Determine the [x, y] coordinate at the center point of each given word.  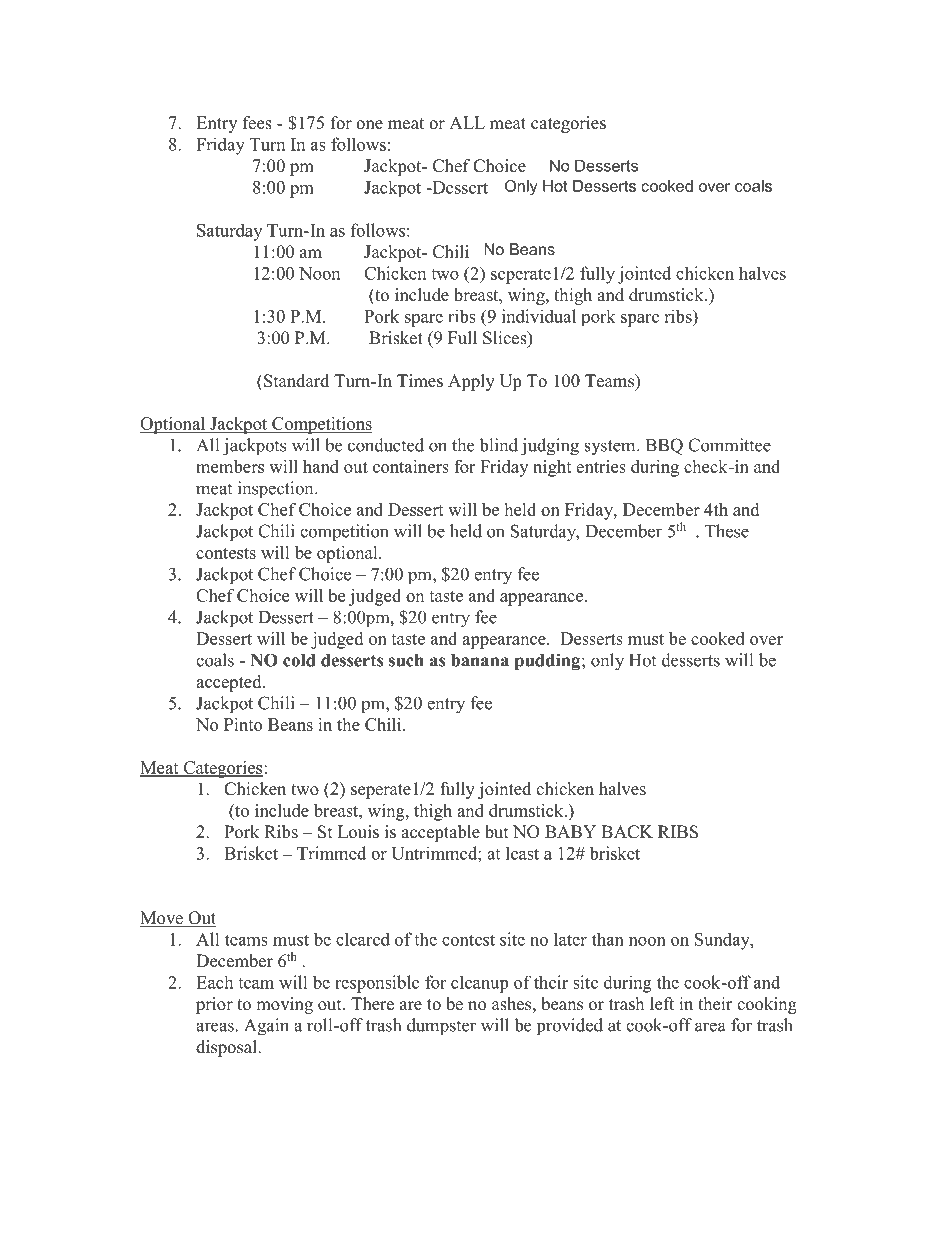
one [369, 125]
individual [539, 316]
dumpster [441, 1027]
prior [214, 1005]
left [662, 1004]
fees [257, 123]
